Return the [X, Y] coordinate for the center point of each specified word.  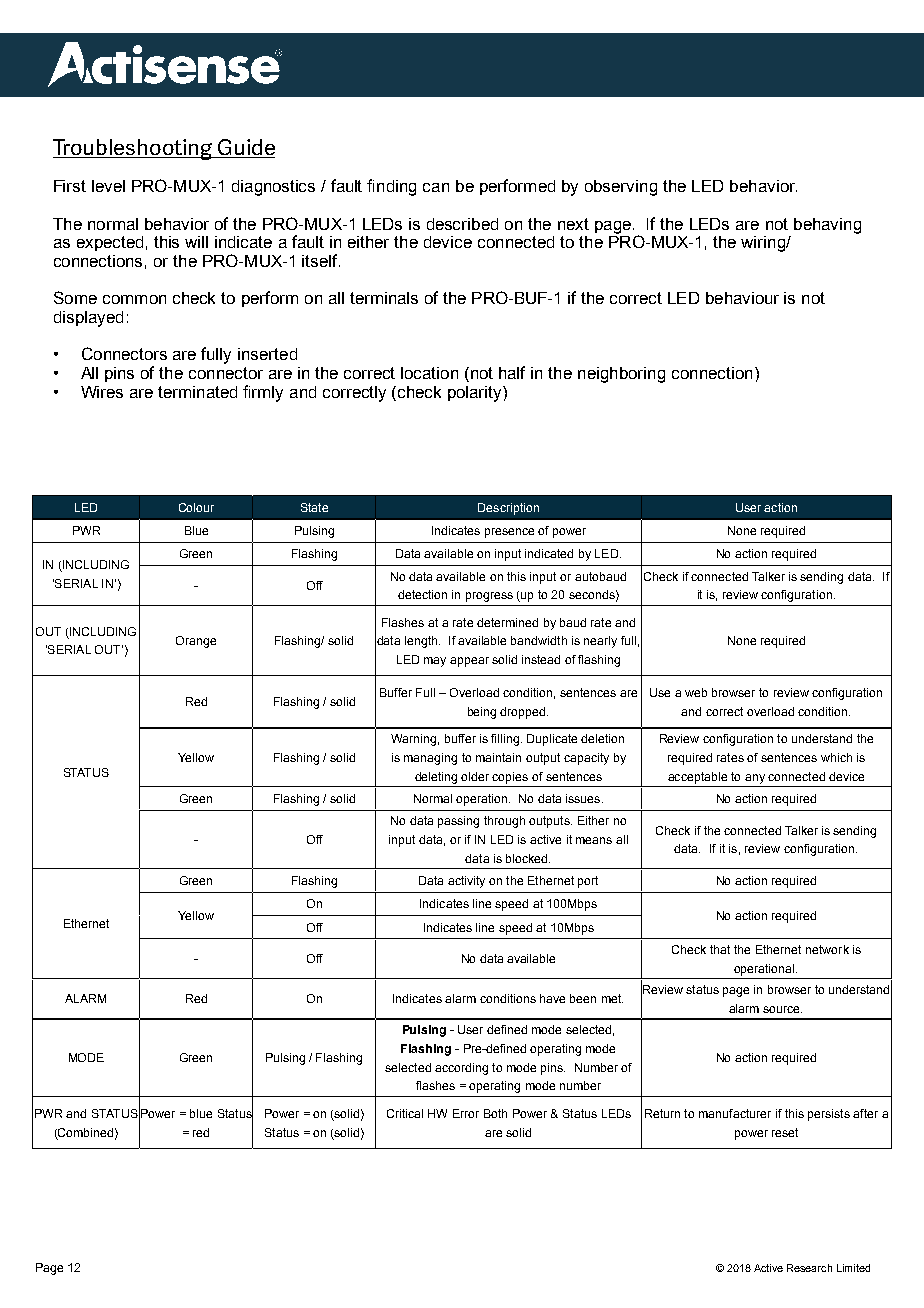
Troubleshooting [134, 149]
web [696, 692]
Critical [405, 1113]
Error [466, 1113]
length [422, 642]
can [436, 187]
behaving [827, 226]
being [482, 713]
